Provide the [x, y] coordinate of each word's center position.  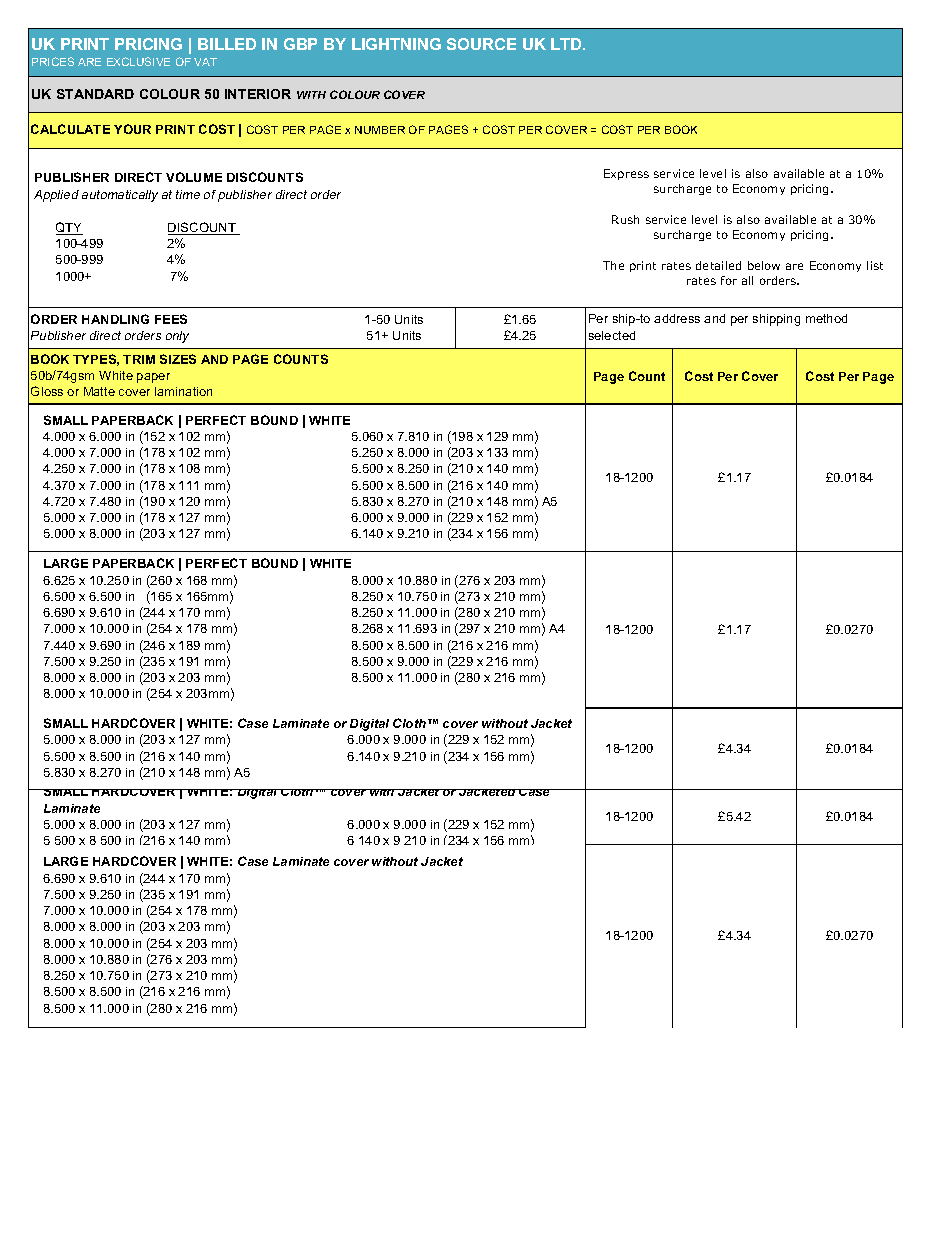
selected [612, 335]
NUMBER [380, 130]
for [729, 280]
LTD [568, 44]
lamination [183, 391]
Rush [625, 219]
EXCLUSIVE [138, 61]
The [613, 265]
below [764, 265]
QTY [69, 228]
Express [626, 174]
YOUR [132, 129]
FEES [171, 319]
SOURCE [481, 44]
